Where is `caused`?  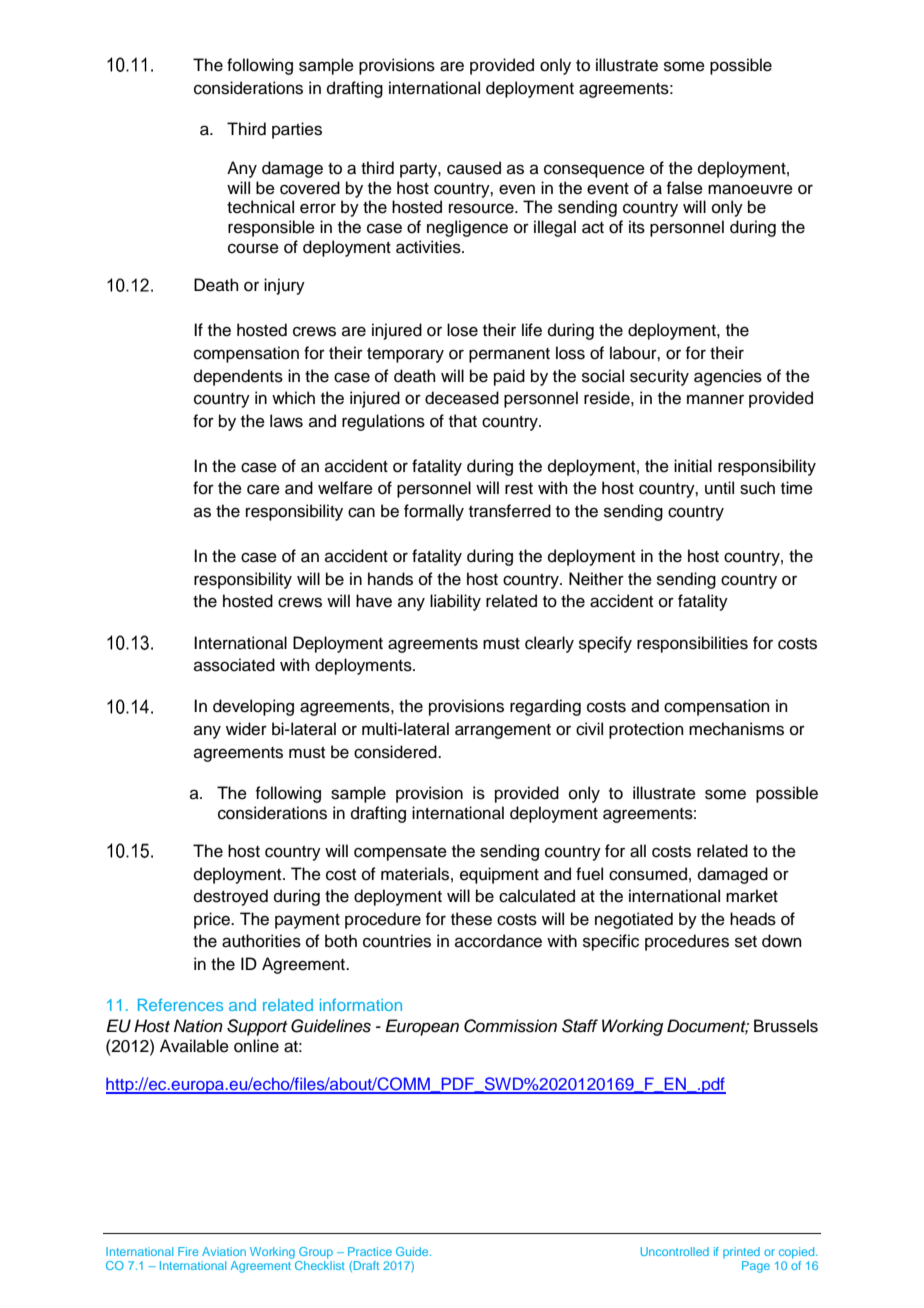 caused is located at coordinates (474, 168).
